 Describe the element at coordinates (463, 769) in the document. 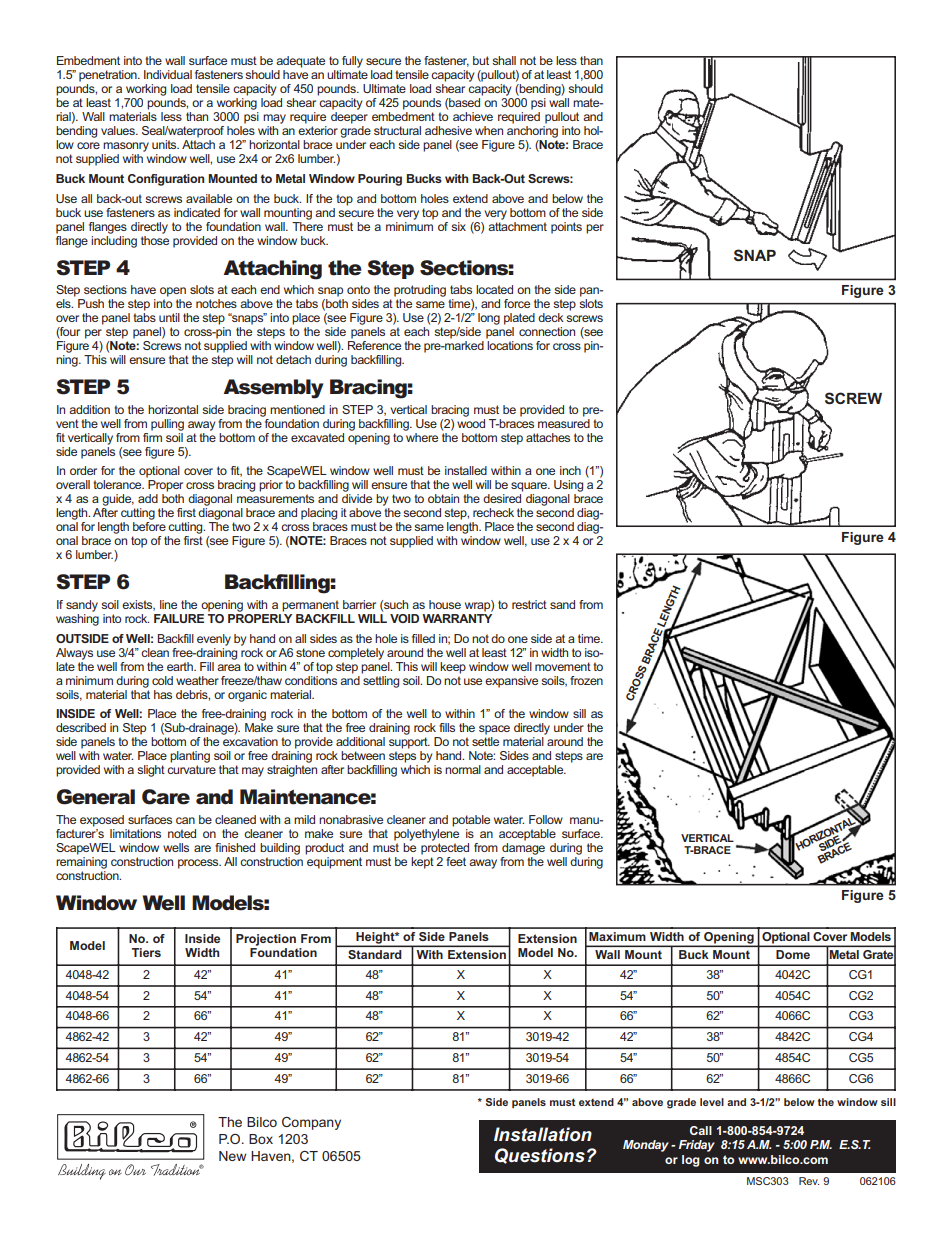

I see `normal` at that location.
